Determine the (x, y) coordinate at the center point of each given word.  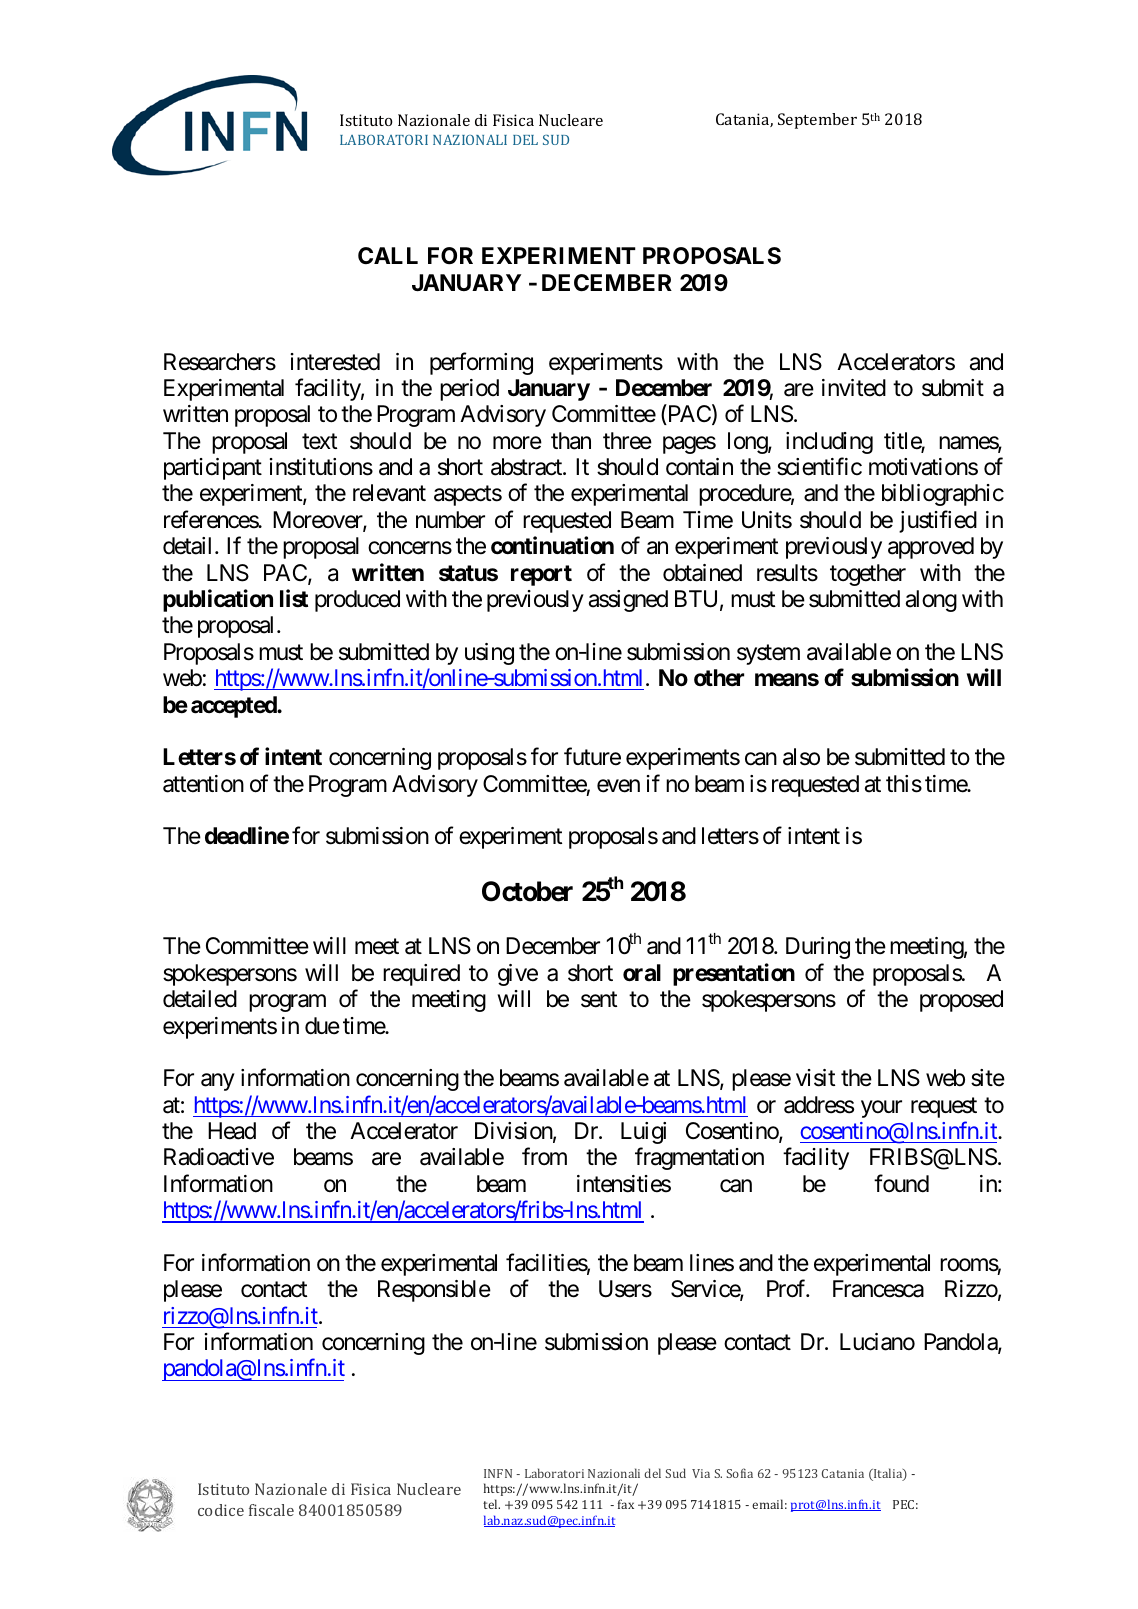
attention (203, 784)
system (768, 654)
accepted (234, 707)
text (319, 441)
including (829, 443)
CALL (388, 255)
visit (815, 1078)
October (527, 891)
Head (232, 1131)
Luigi (643, 1133)
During (818, 948)
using (489, 654)
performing (481, 363)
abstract (527, 467)
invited (854, 388)
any (217, 1082)
